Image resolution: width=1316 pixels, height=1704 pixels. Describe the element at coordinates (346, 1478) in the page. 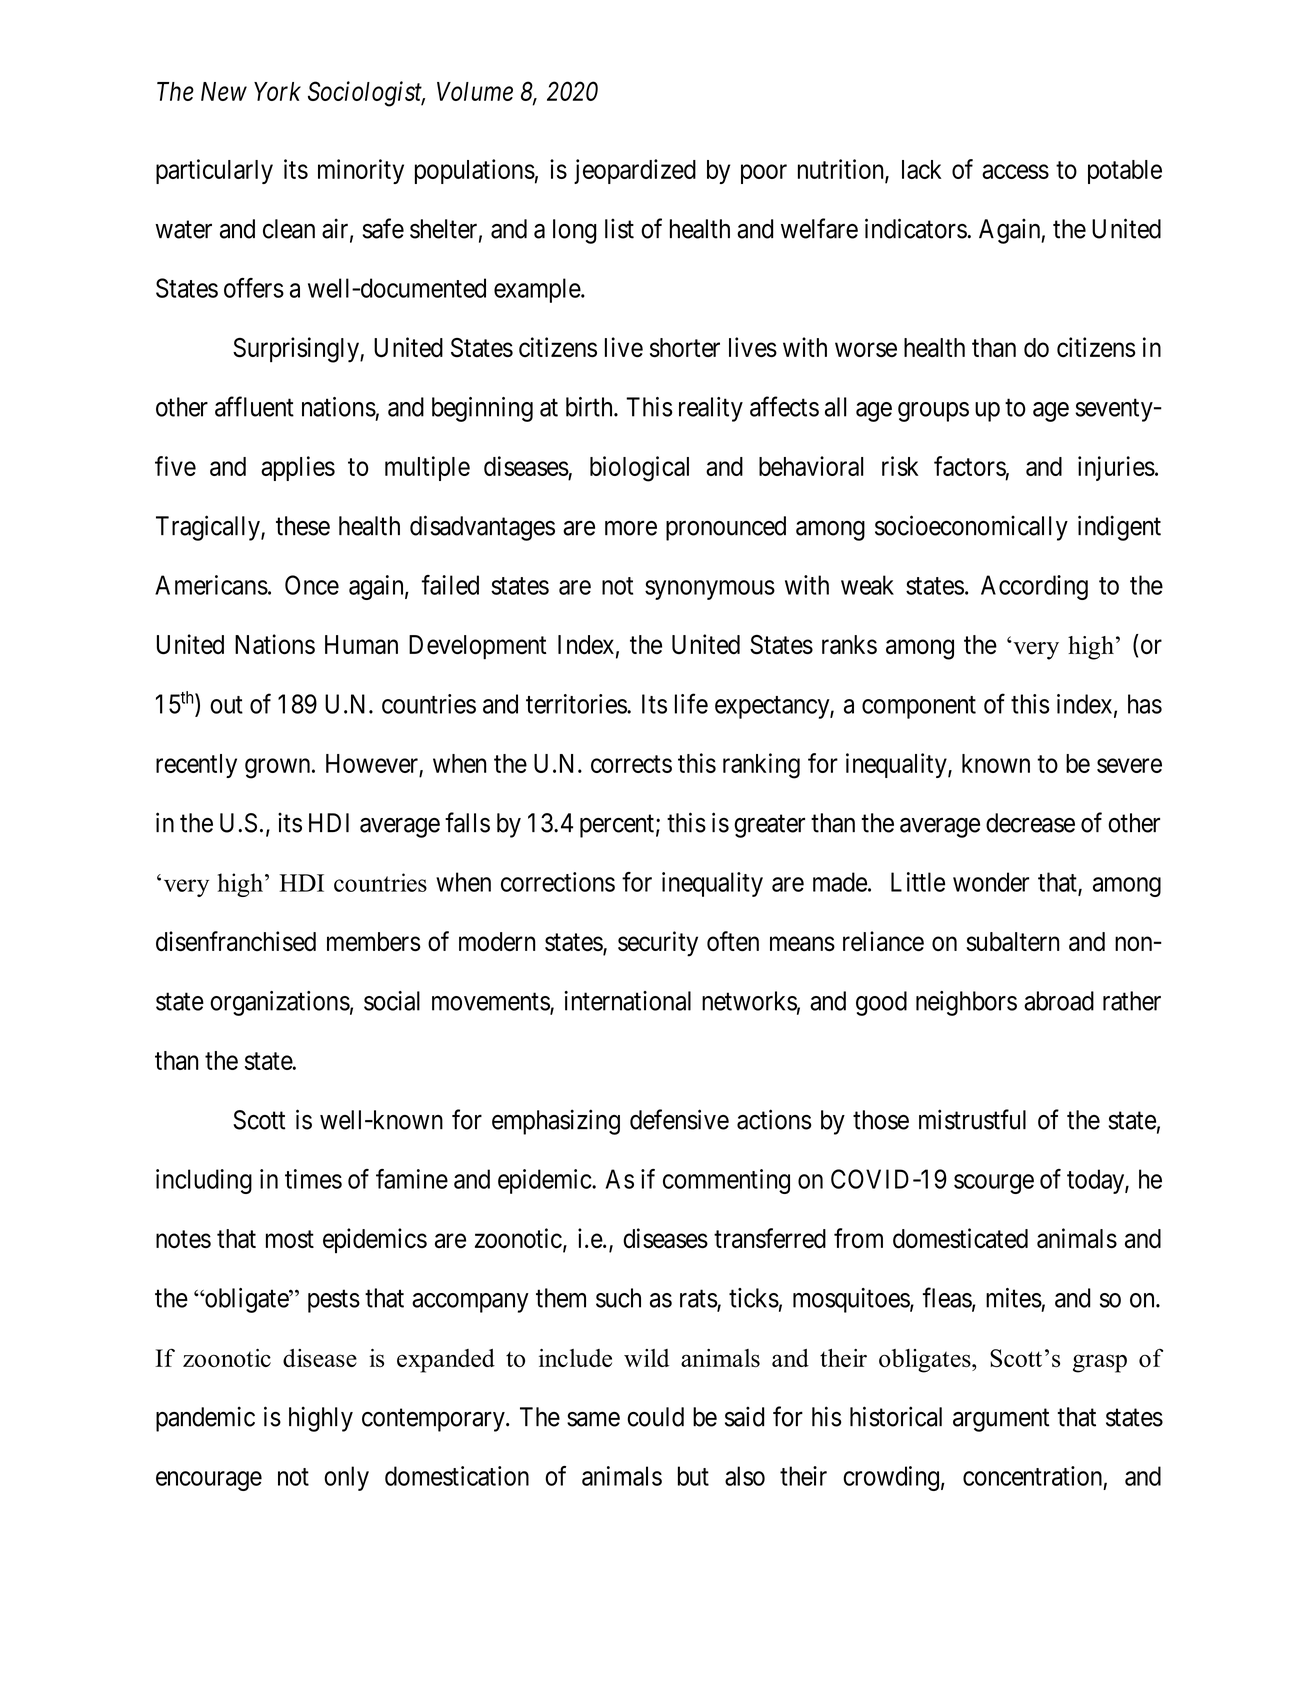

I see `only` at that location.
